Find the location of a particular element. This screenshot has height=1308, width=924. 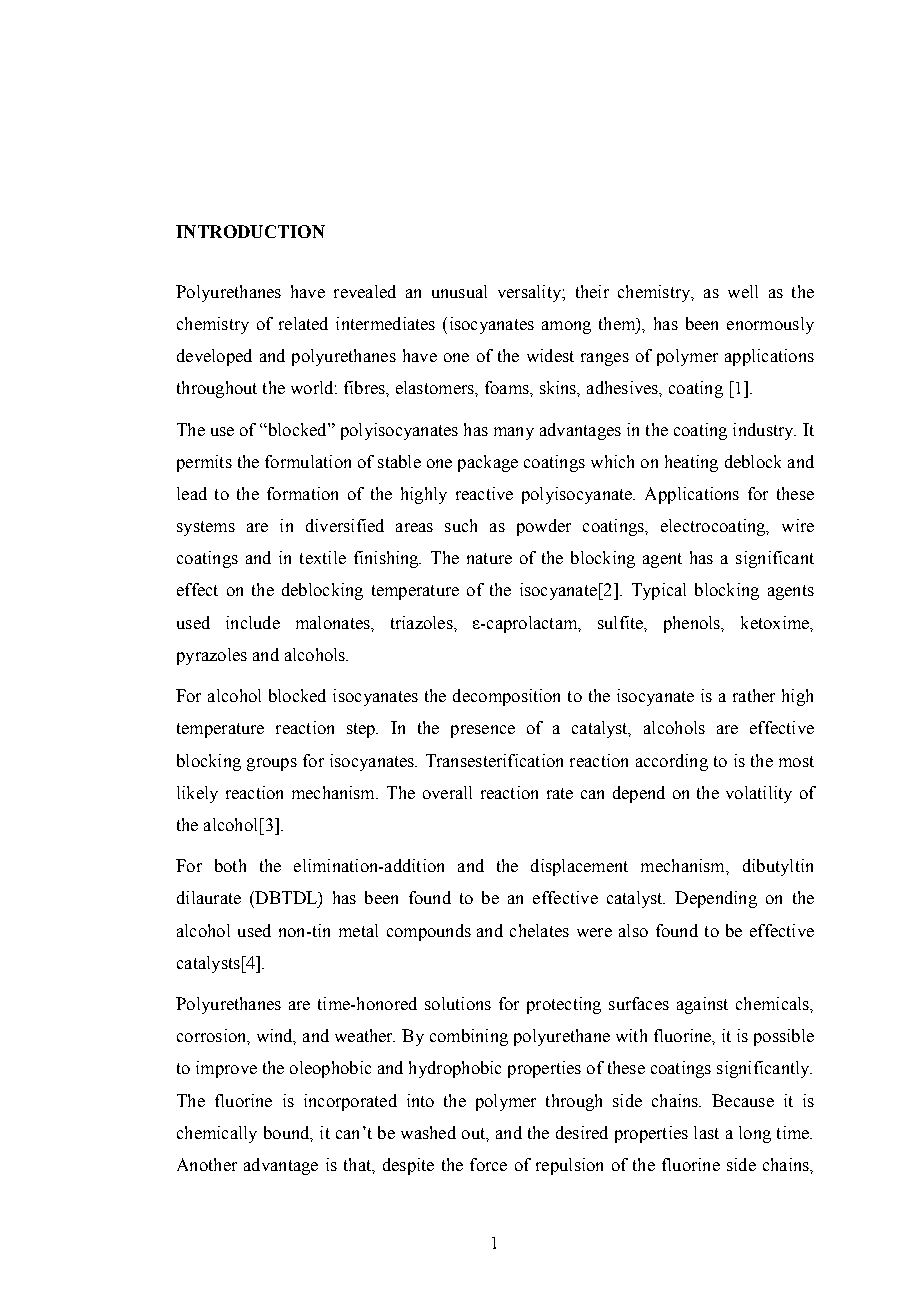

chemically is located at coordinates (217, 1134).
